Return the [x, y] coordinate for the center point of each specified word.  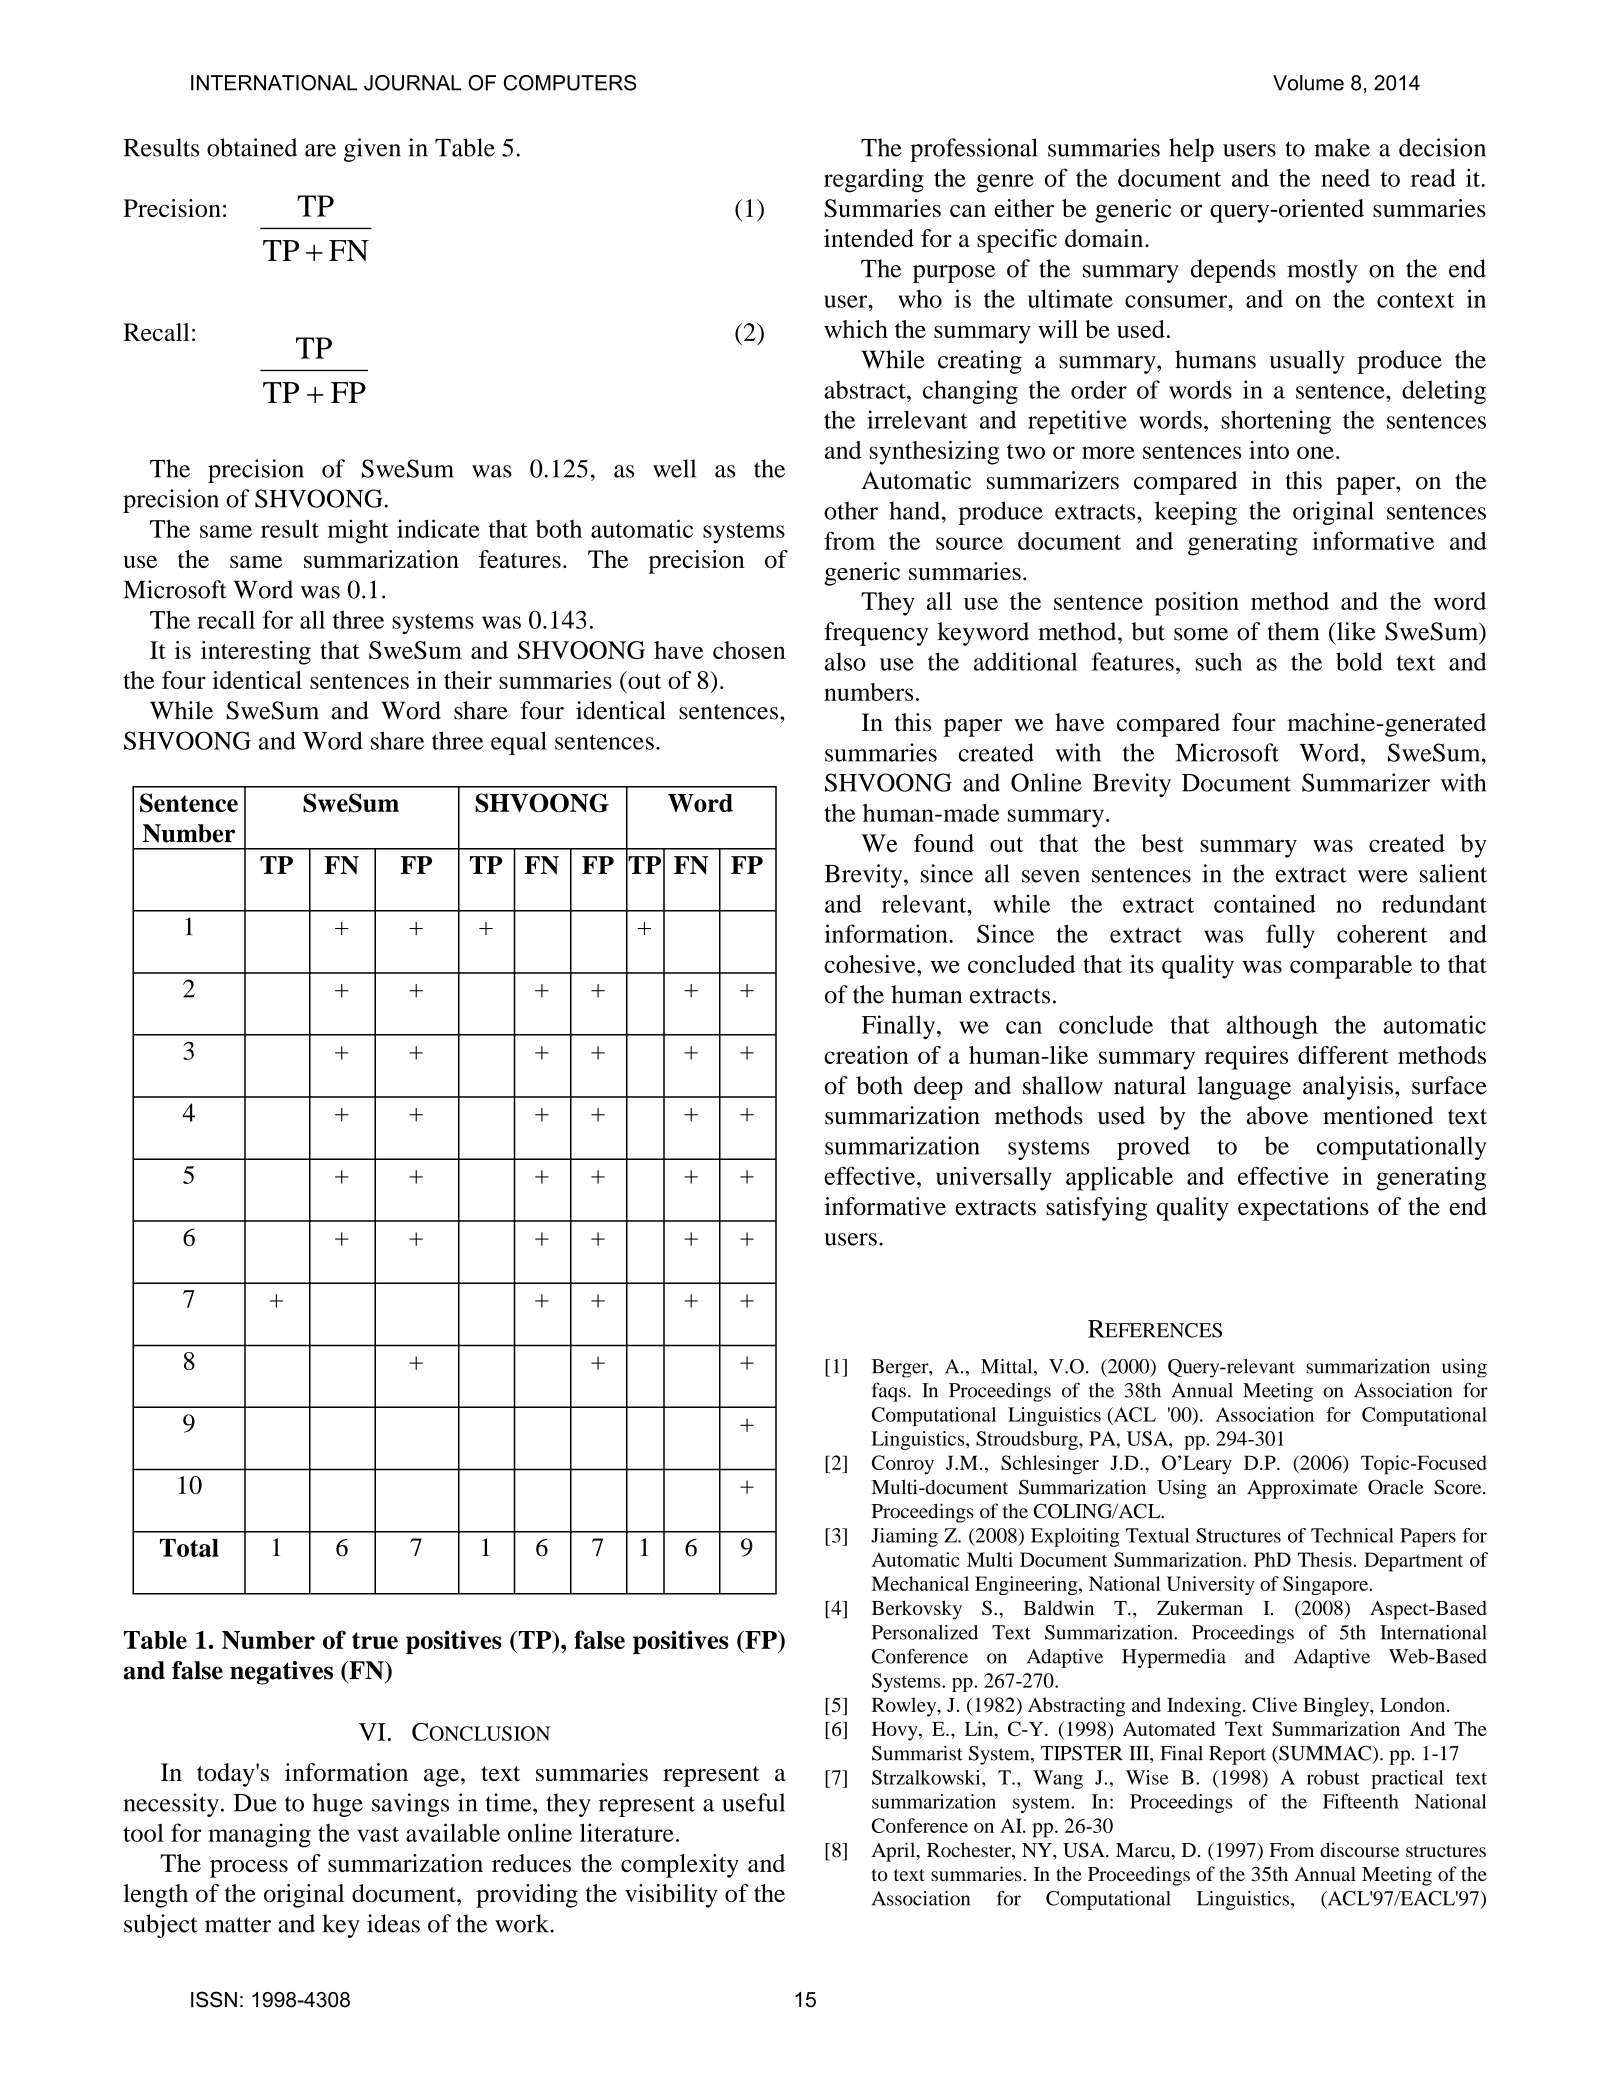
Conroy [903, 1465]
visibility [671, 1896]
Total [189, 1548]
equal [519, 743]
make [1342, 147]
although [1272, 1027]
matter [238, 1925]
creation [866, 1055]
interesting [256, 653]
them [1294, 631]
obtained [252, 147]
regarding [874, 180]
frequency [876, 634]
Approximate [1302, 1489]
